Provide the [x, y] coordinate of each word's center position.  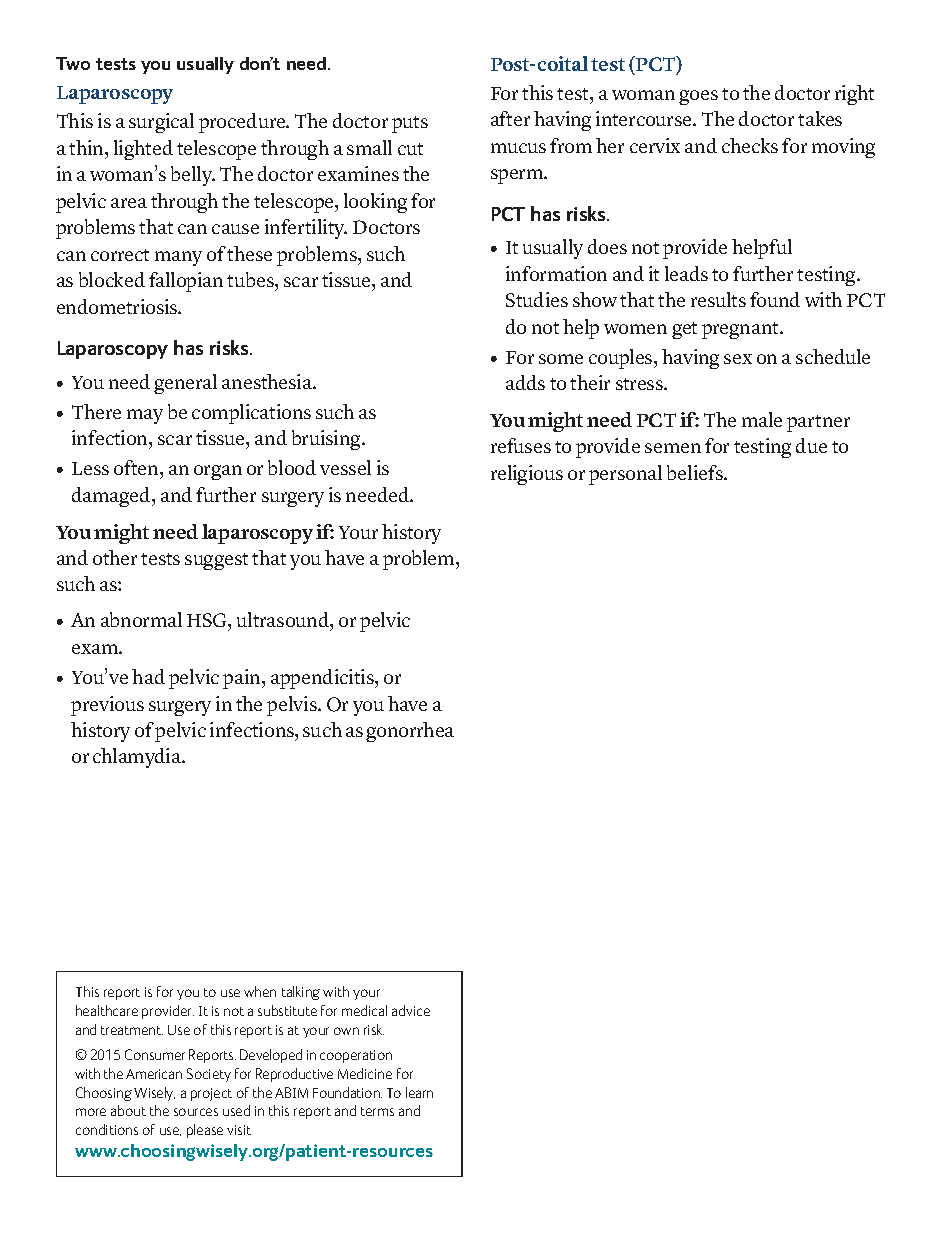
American [154, 1074]
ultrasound [284, 621]
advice [411, 1010]
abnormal [141, 619]
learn [419, 1092]
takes [820, 118]
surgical [161, 123]
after [510, 118]
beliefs [696, 472]
